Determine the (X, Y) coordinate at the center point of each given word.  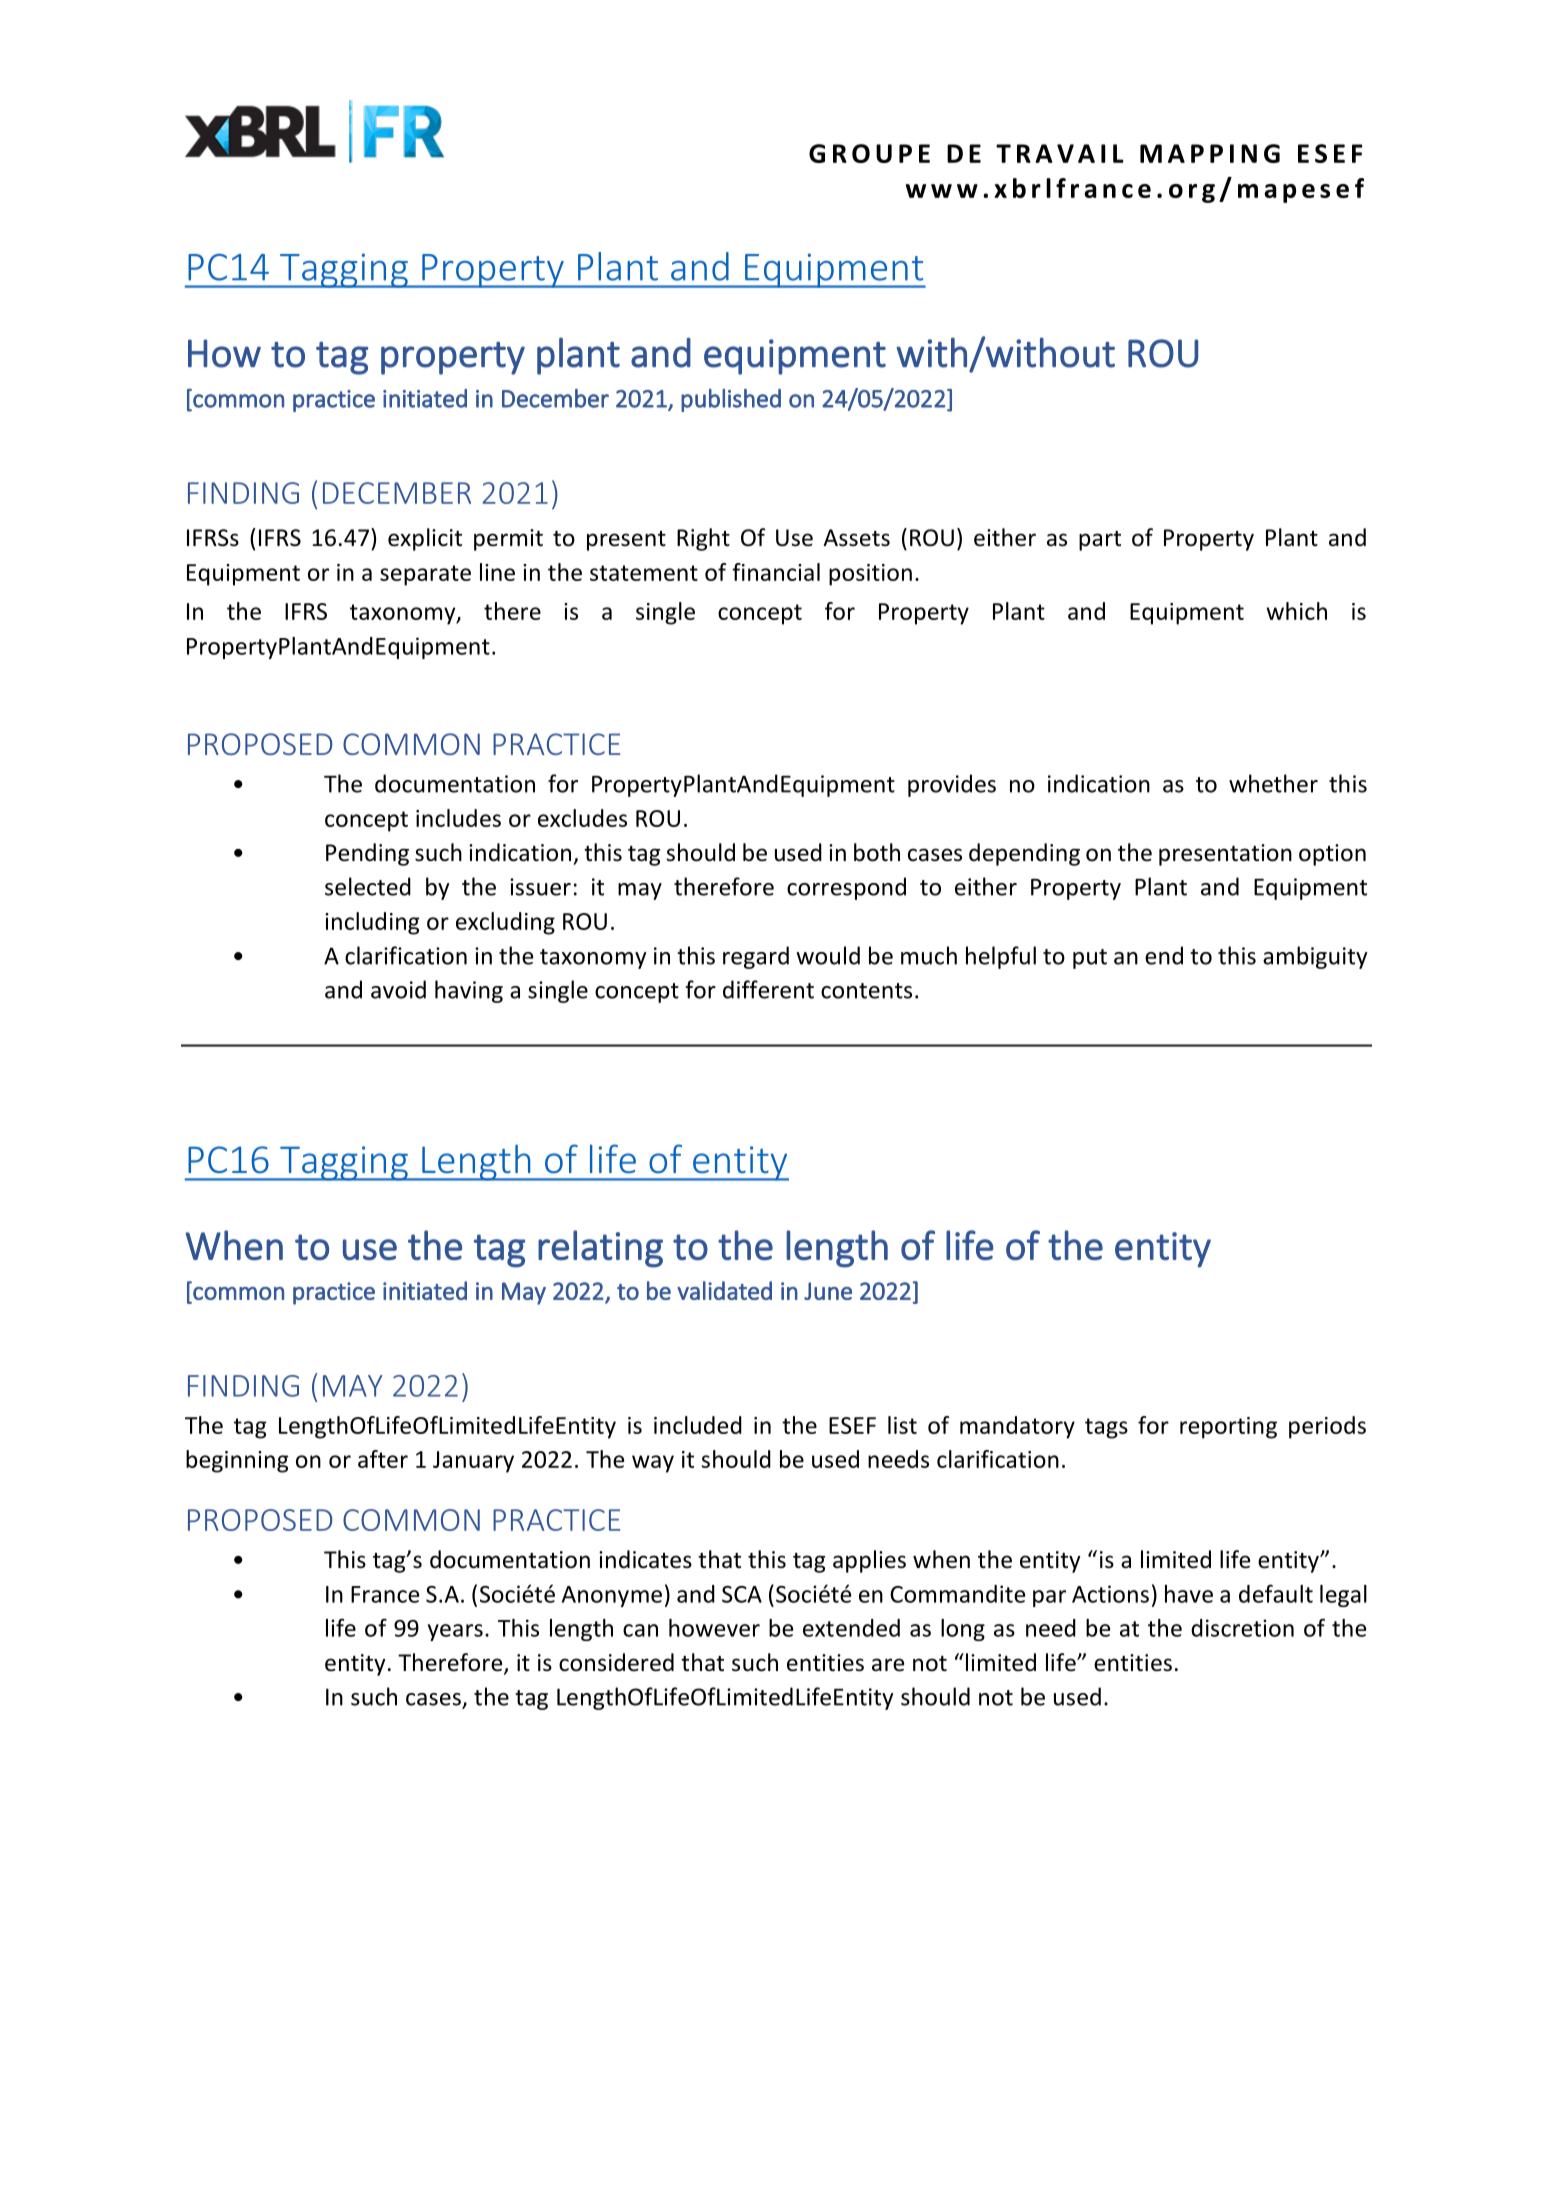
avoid (398, 989)
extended (851, 1628)
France (385, 1594)
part (1100, 541)
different (768, 989)
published (731, 400)
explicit (425, 539)
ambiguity (1315, 957)
